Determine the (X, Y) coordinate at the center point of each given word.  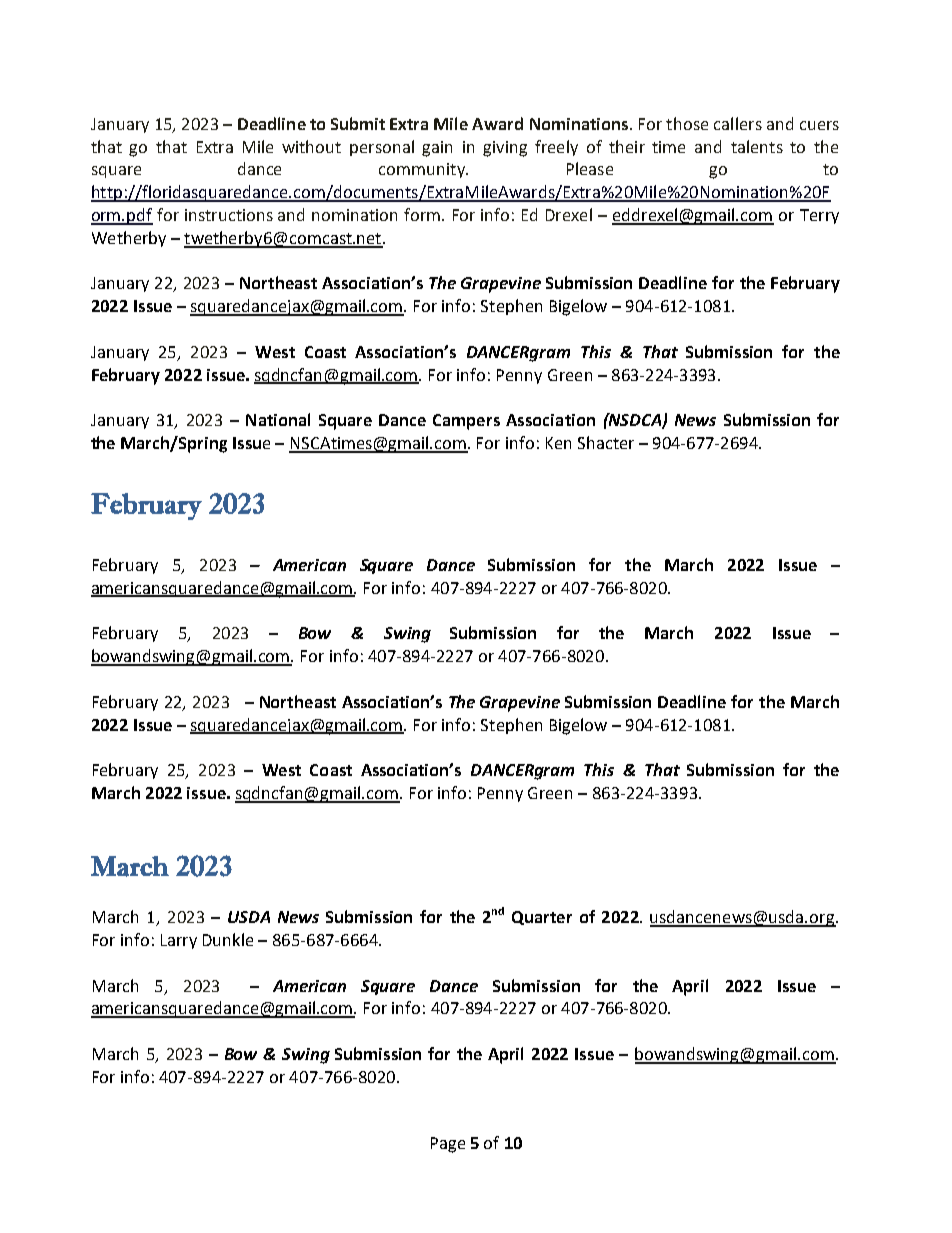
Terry (819, 216)
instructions (229, 215)
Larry (179, 941)
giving (505, 149)
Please (590, 168)
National (278, 419)
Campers (466, 422)
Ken (558, 443)
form (422, 214)
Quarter (542, 918)
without (311, 146)
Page (448, 1145)
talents (757, 146)
